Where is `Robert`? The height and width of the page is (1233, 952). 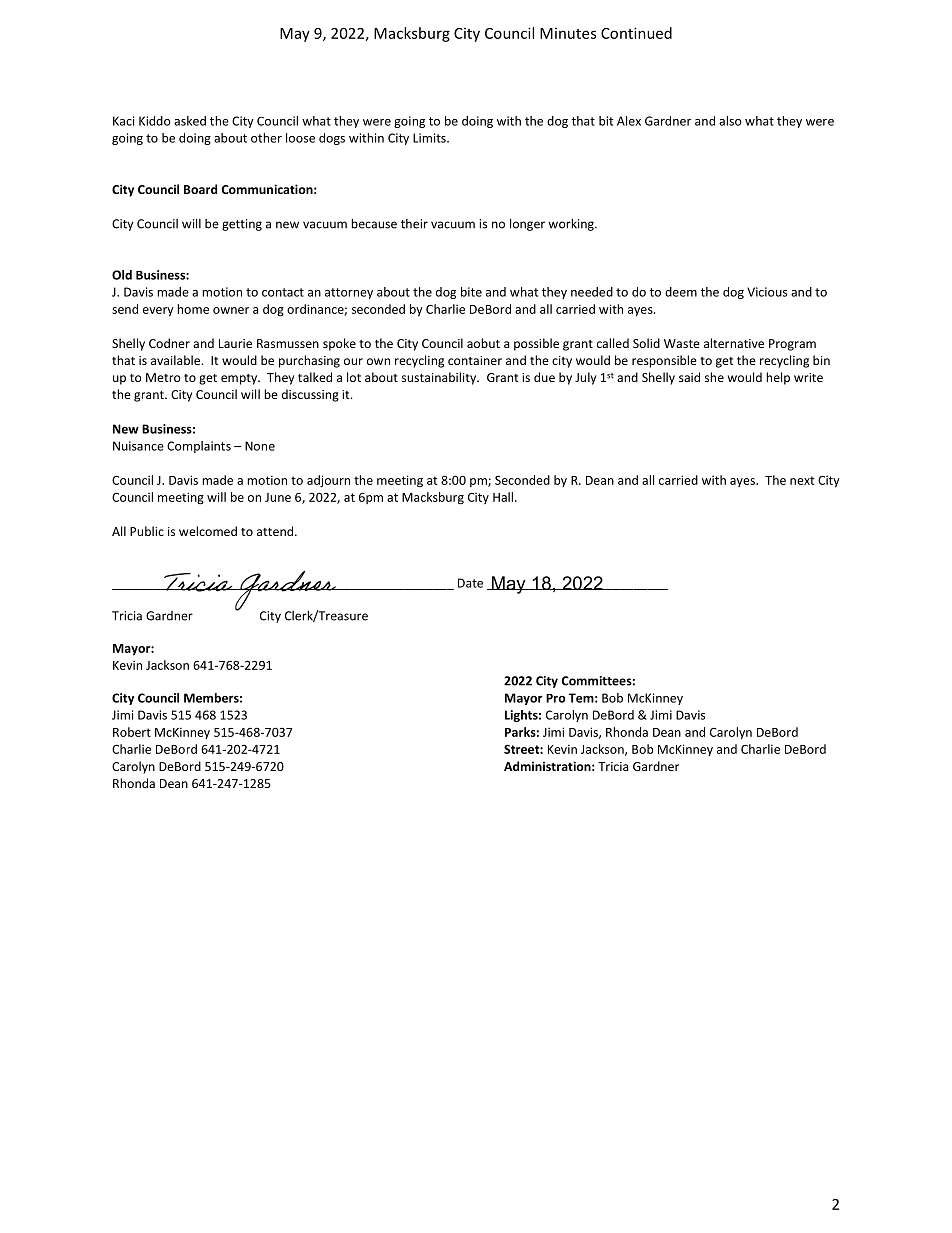 Robert is located at coordinates (132, 732).
